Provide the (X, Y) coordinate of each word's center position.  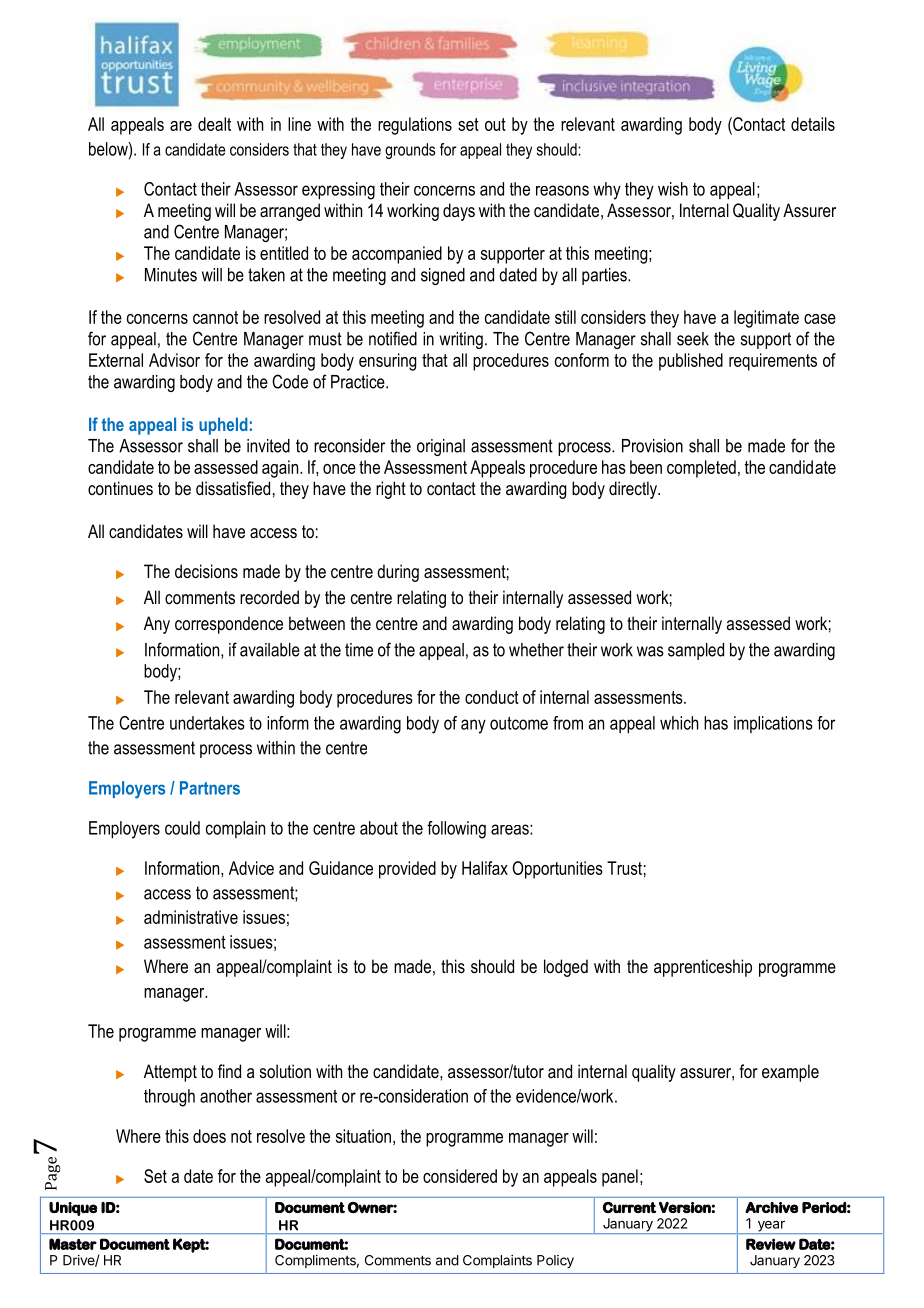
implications (773, 724)
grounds (410, 151)
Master (73, 1244)
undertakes (207, 723)
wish (673, 189)
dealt (214, 124)
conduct (492, 697)
